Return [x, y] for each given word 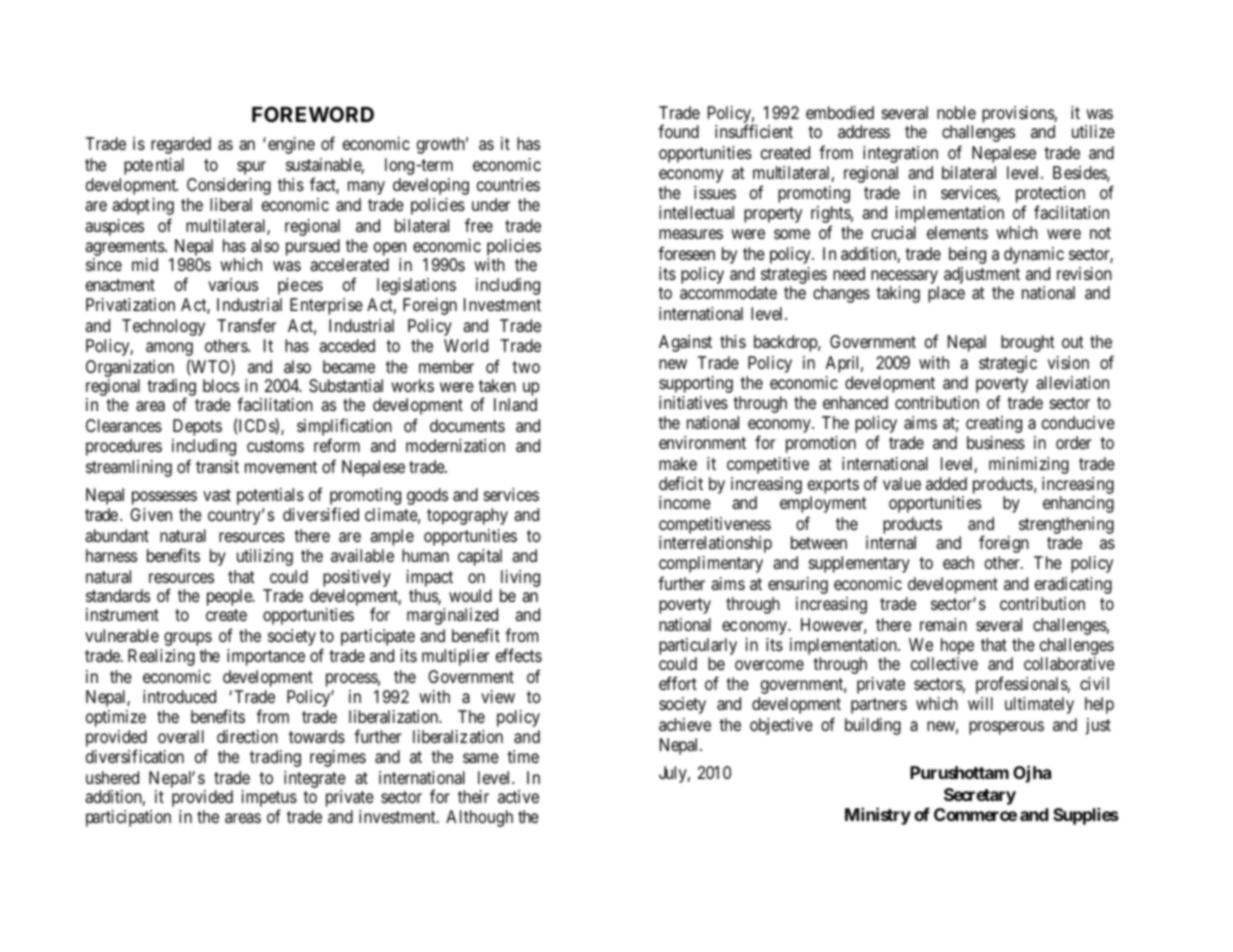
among [169, 349]
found [678, 131]
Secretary [980, 796]
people [230, 597]
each [958, 562]
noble [956, 112]
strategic [1008, 364]
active [518, 796]
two [526, 367]
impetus [269, 800]
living [520, 580]
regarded [181, 145]
